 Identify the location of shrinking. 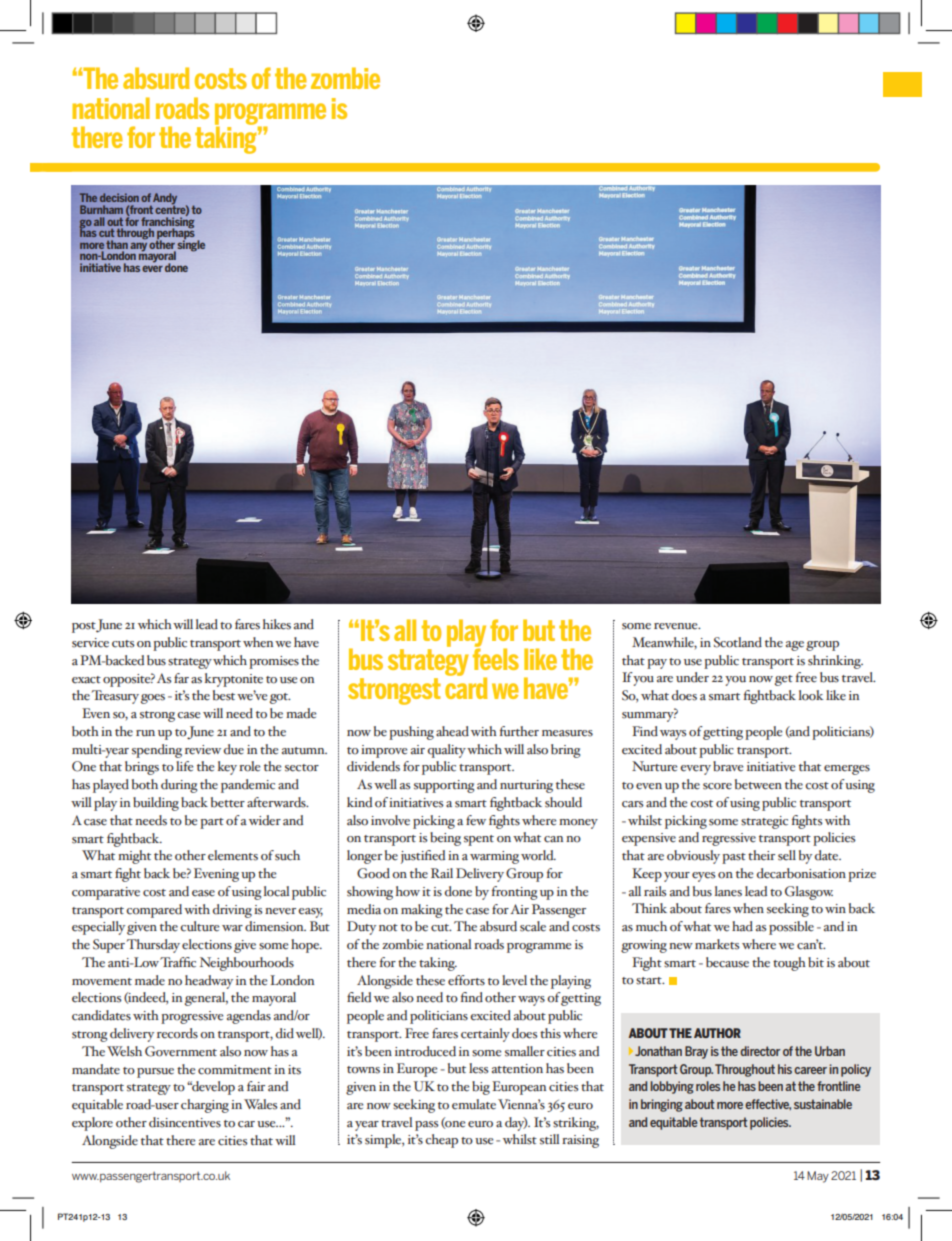
(835, 662).
